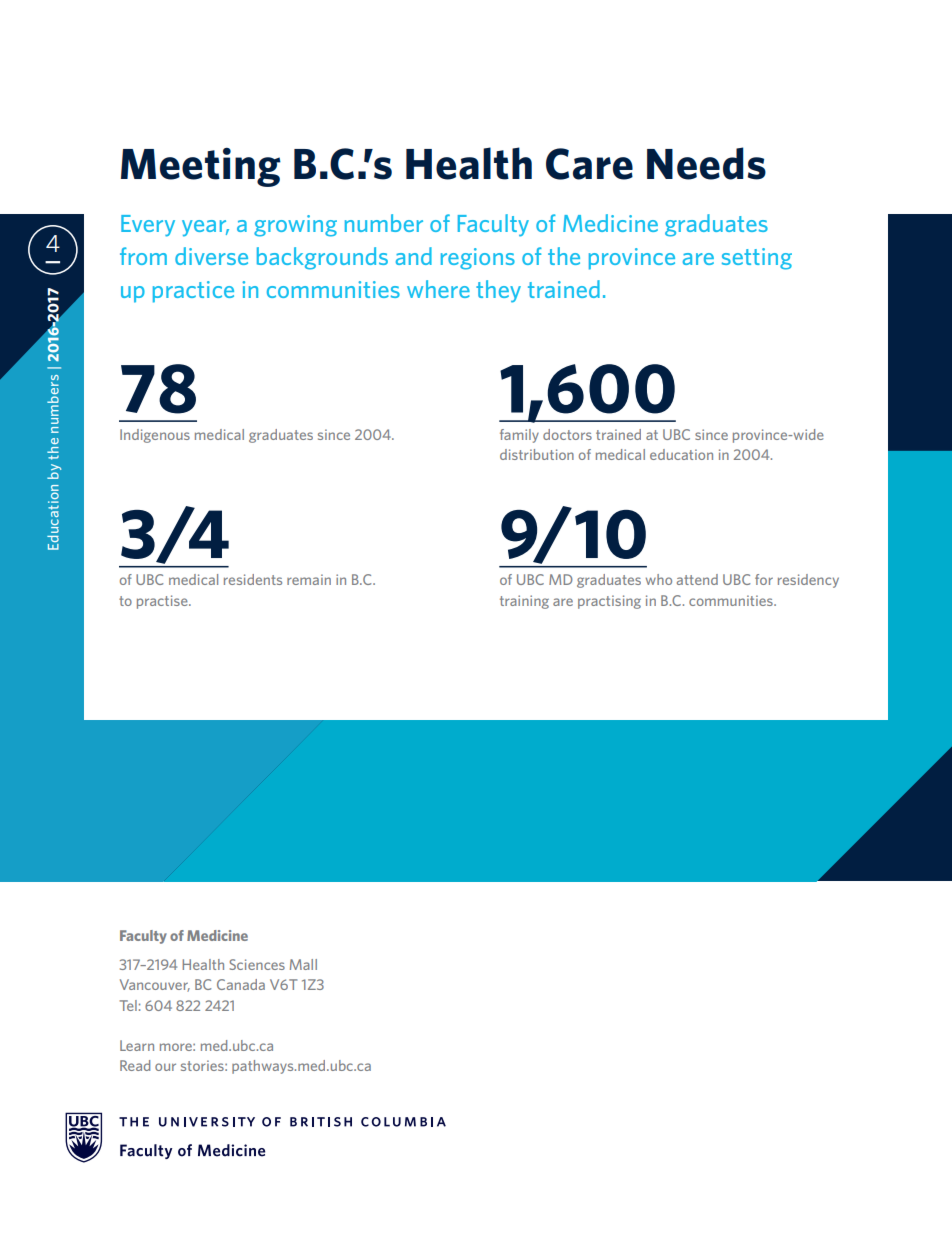 This screenshot has width=952, height=1233. What do you see at coordinates (165, 1067) in the screenshot?
I see `our` at bounding box center [165, 1067].
